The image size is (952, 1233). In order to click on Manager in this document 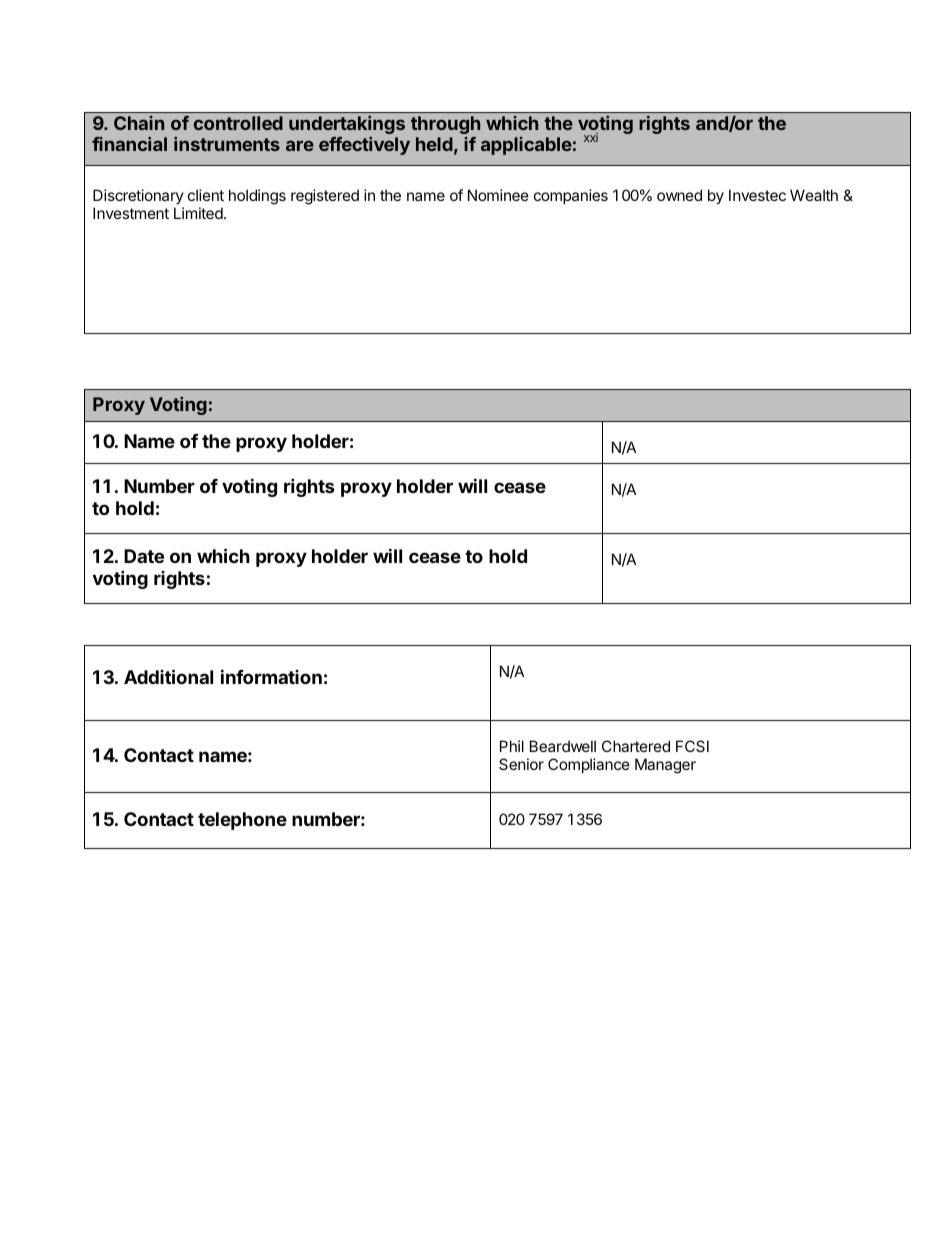, I will do `click(665, 766)`.
